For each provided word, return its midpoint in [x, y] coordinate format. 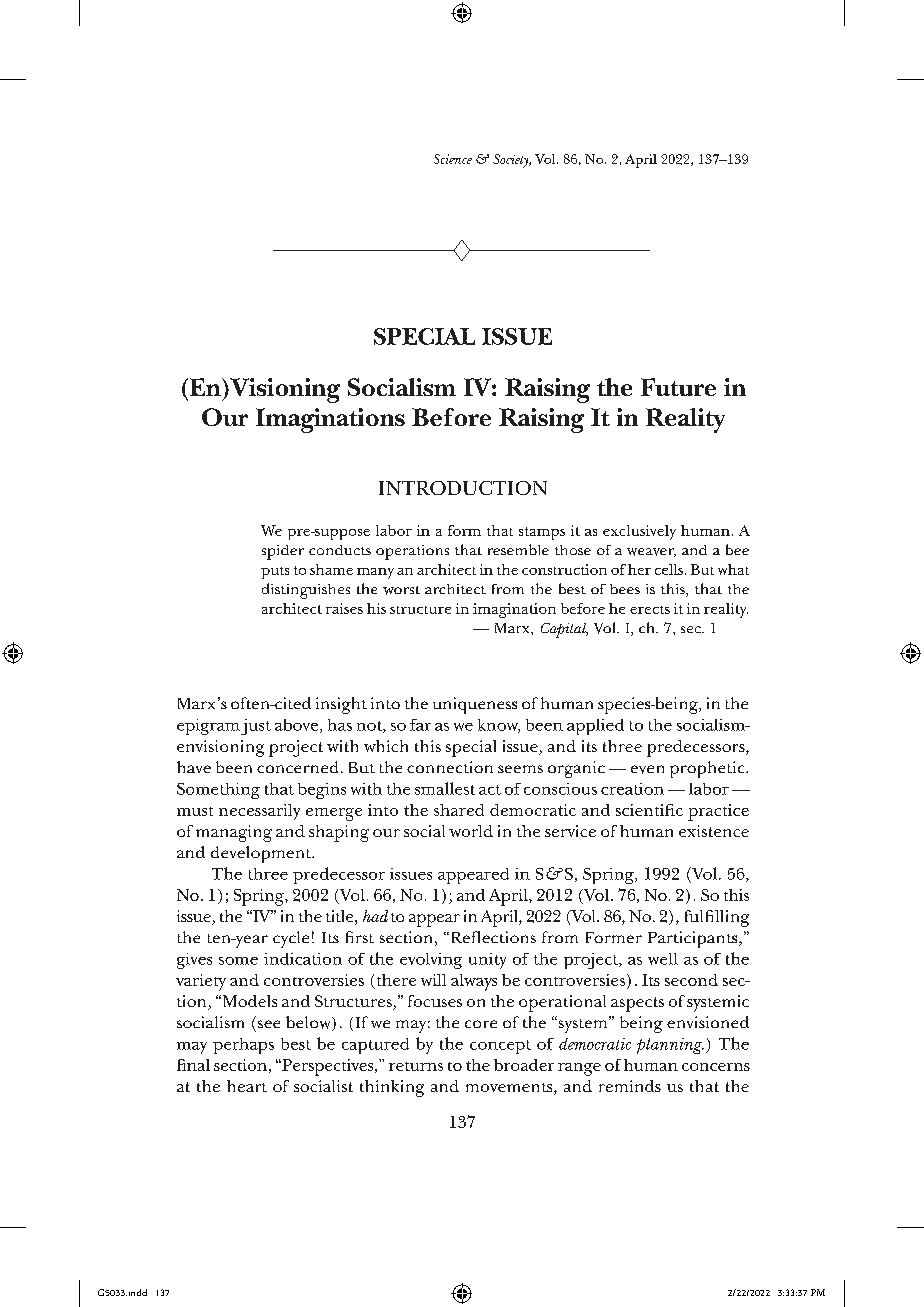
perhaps [243, 1046]
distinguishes [306, 591]
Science [453, 159]
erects [650, 610]
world [471, 831]
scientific [649, 810]
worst [401, 590]
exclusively [639, 532]
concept [500, 1047]
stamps [542, 533]
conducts [340, 550]
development [262, 854]
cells [669, 569]
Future [678, 387]
